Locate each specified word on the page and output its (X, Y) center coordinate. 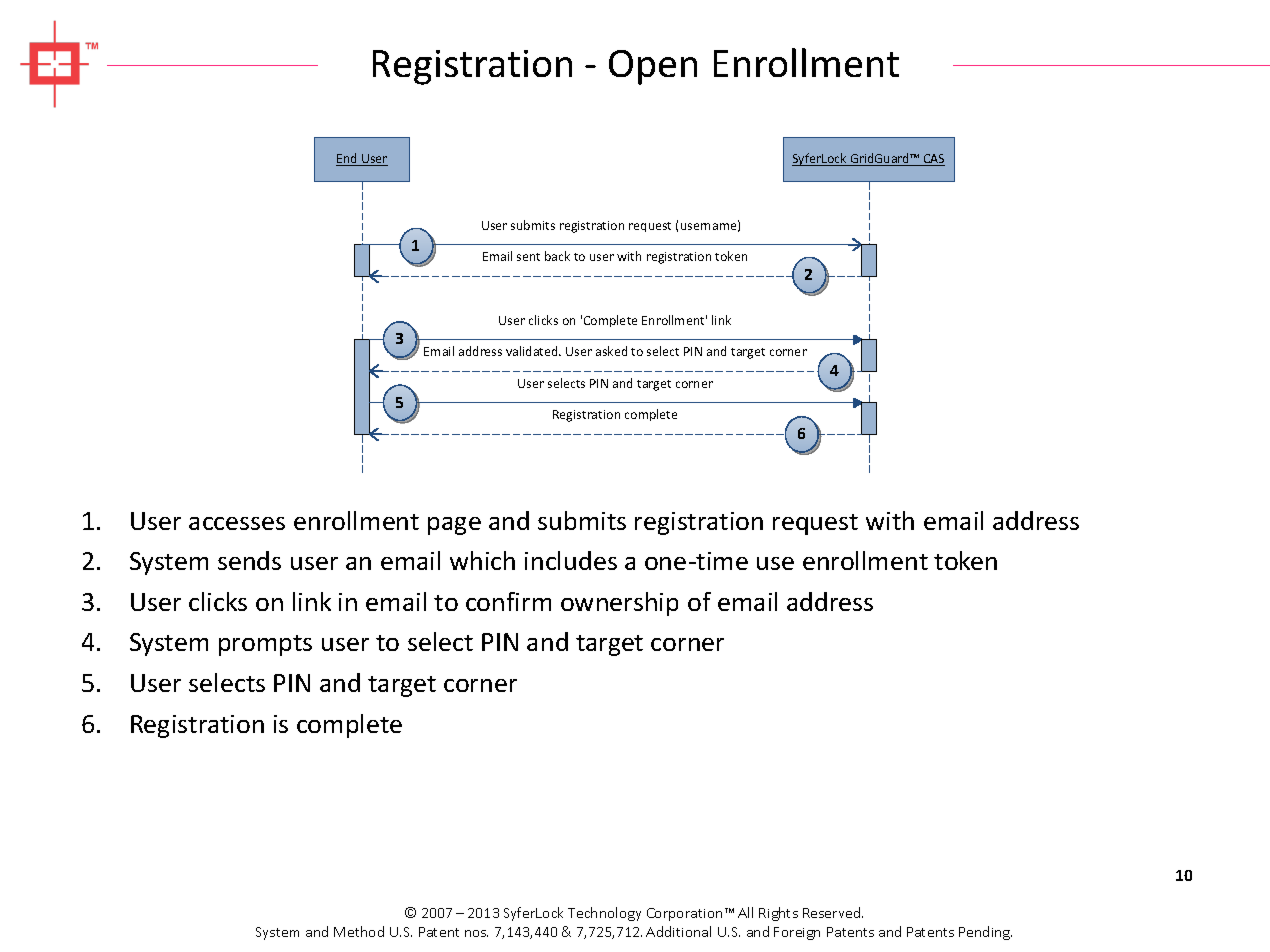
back (557, 256)
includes (571, 560)
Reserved (833, 912)
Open (653, 67)
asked (611, 351)
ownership (619, 604)
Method (359, 931)
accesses (237, 523)
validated (533, 351)
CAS (933, 160)
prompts (265, 645)
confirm (508, 601)
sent (528, 257)
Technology (604, 914)
